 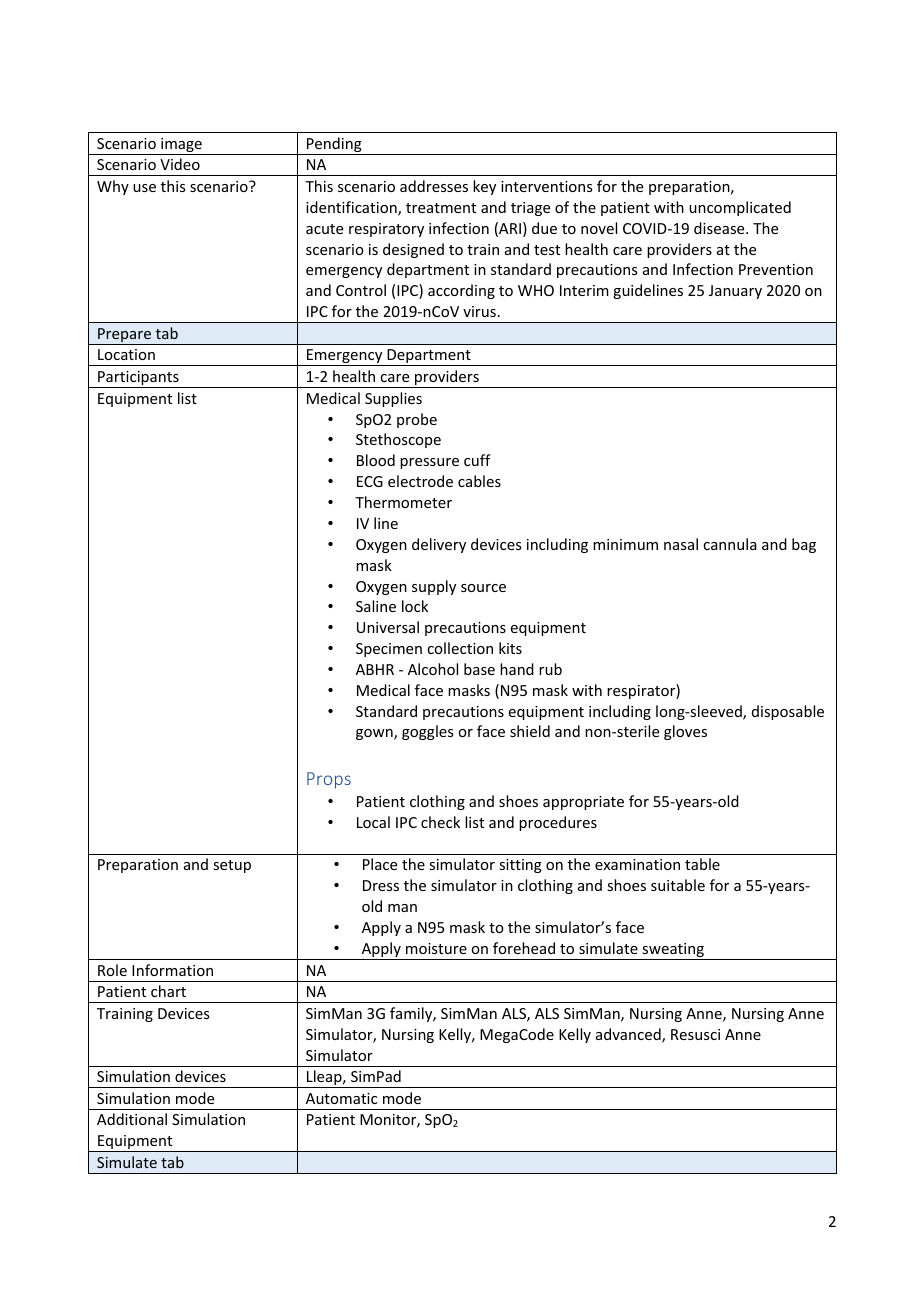 What do you see at coordinates (341, 1098) in the page?
I see `Automatic` at bounding box center [341, 1098].
